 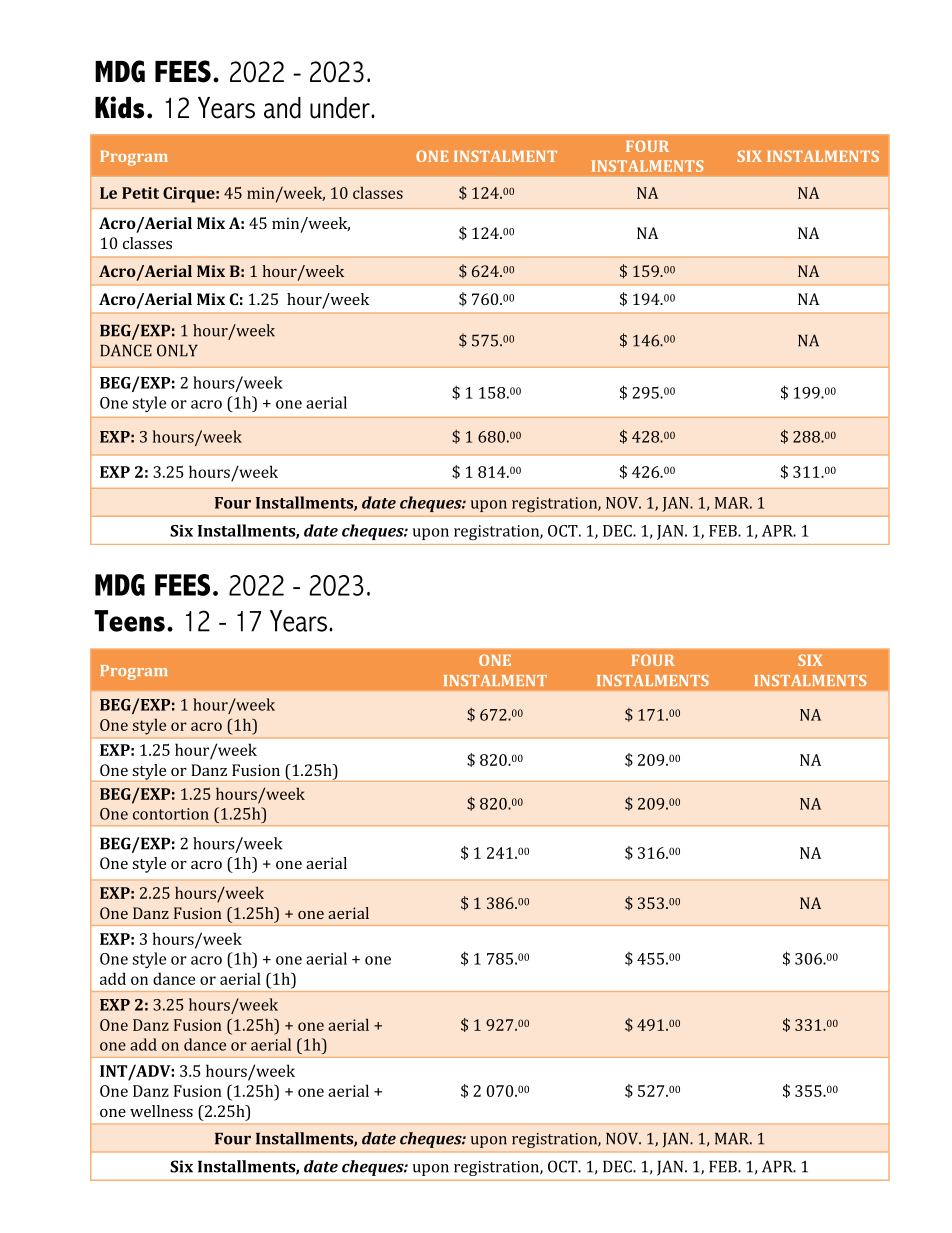 I want to click on Petit, so click(x=140, y=193).
